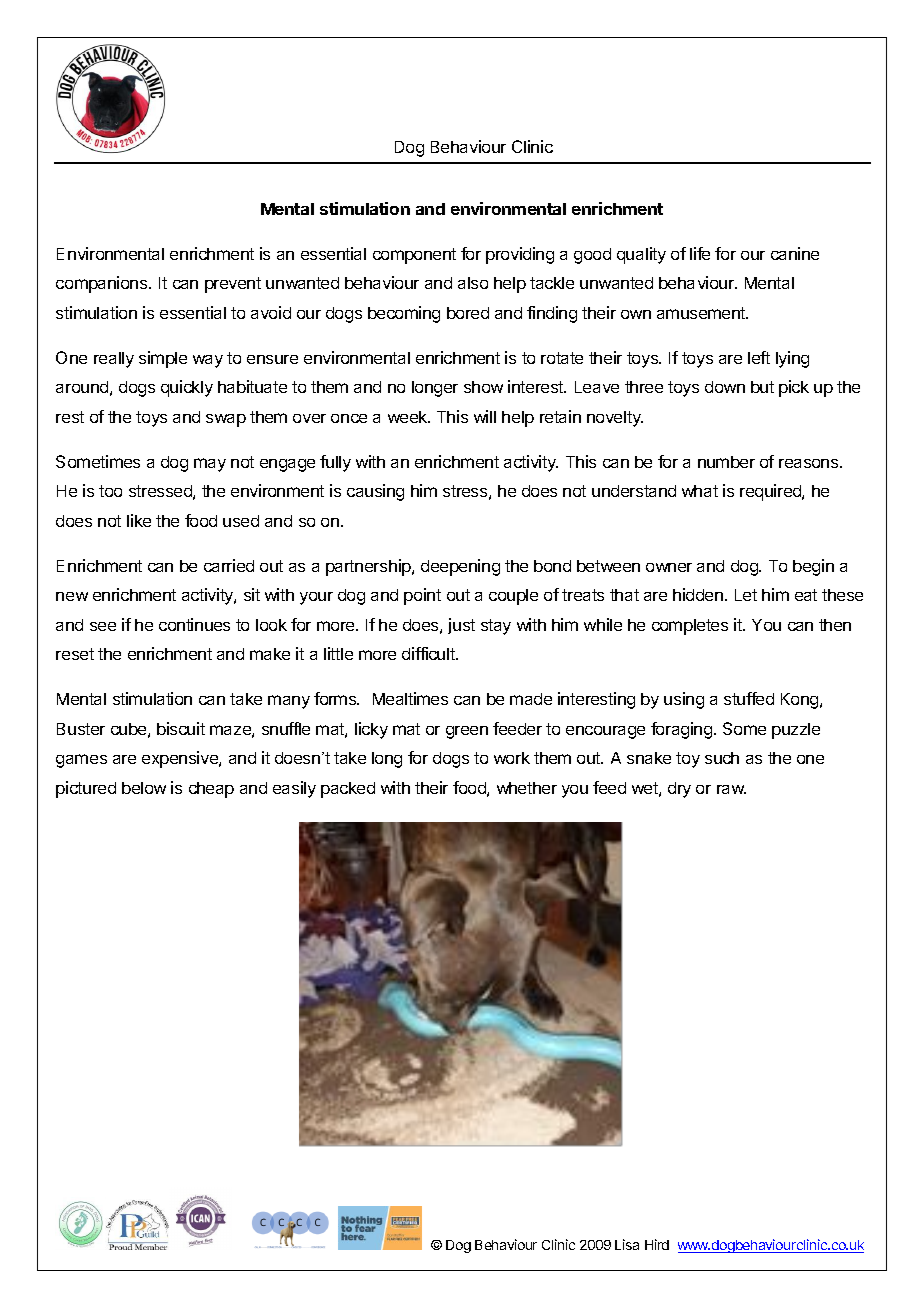 The width and height of the image is (924, 1308). Describe the element at coordinates (527, 788) in the image. I see `whether` at that location.
